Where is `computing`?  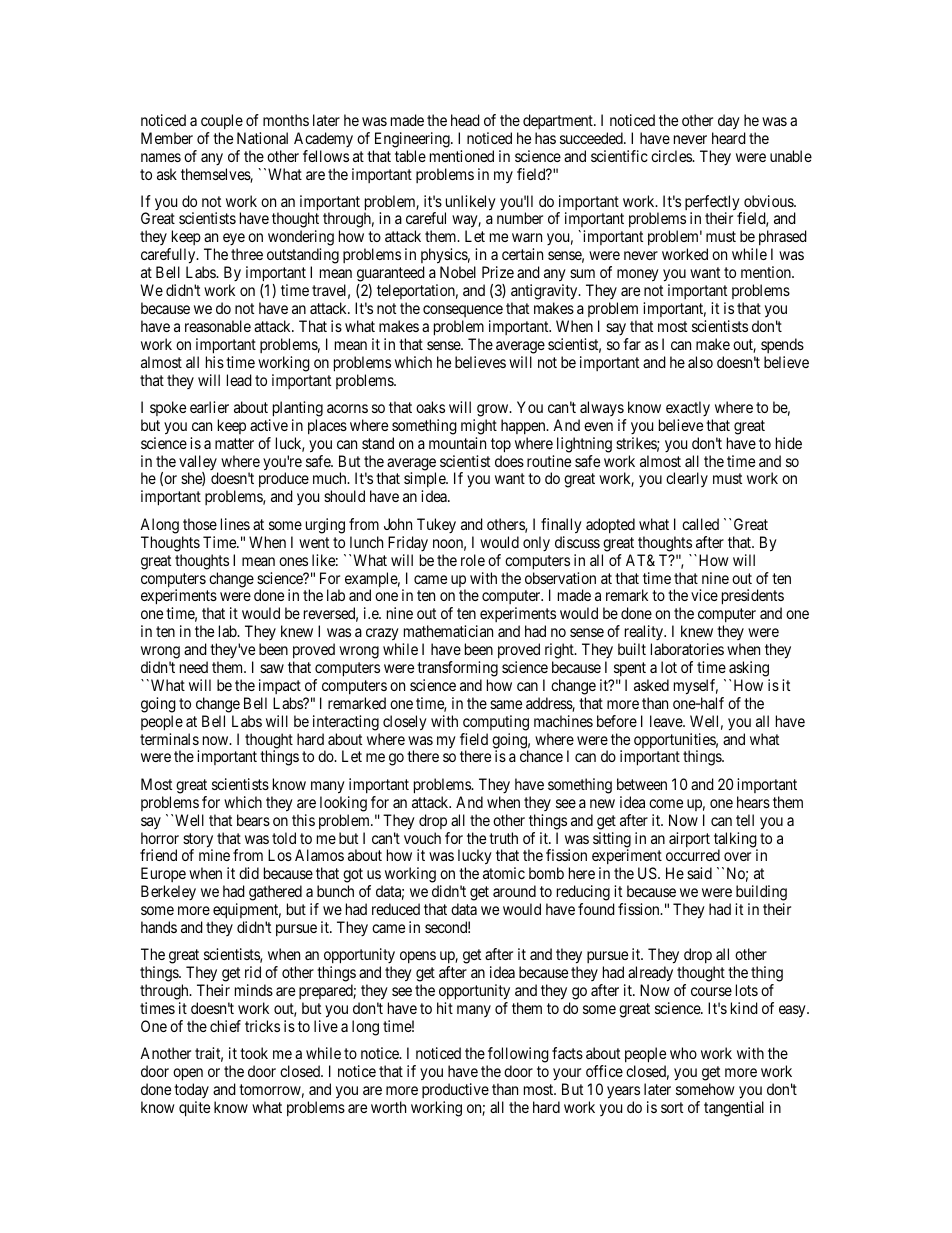 computing is located at coordinates (496, 723).
